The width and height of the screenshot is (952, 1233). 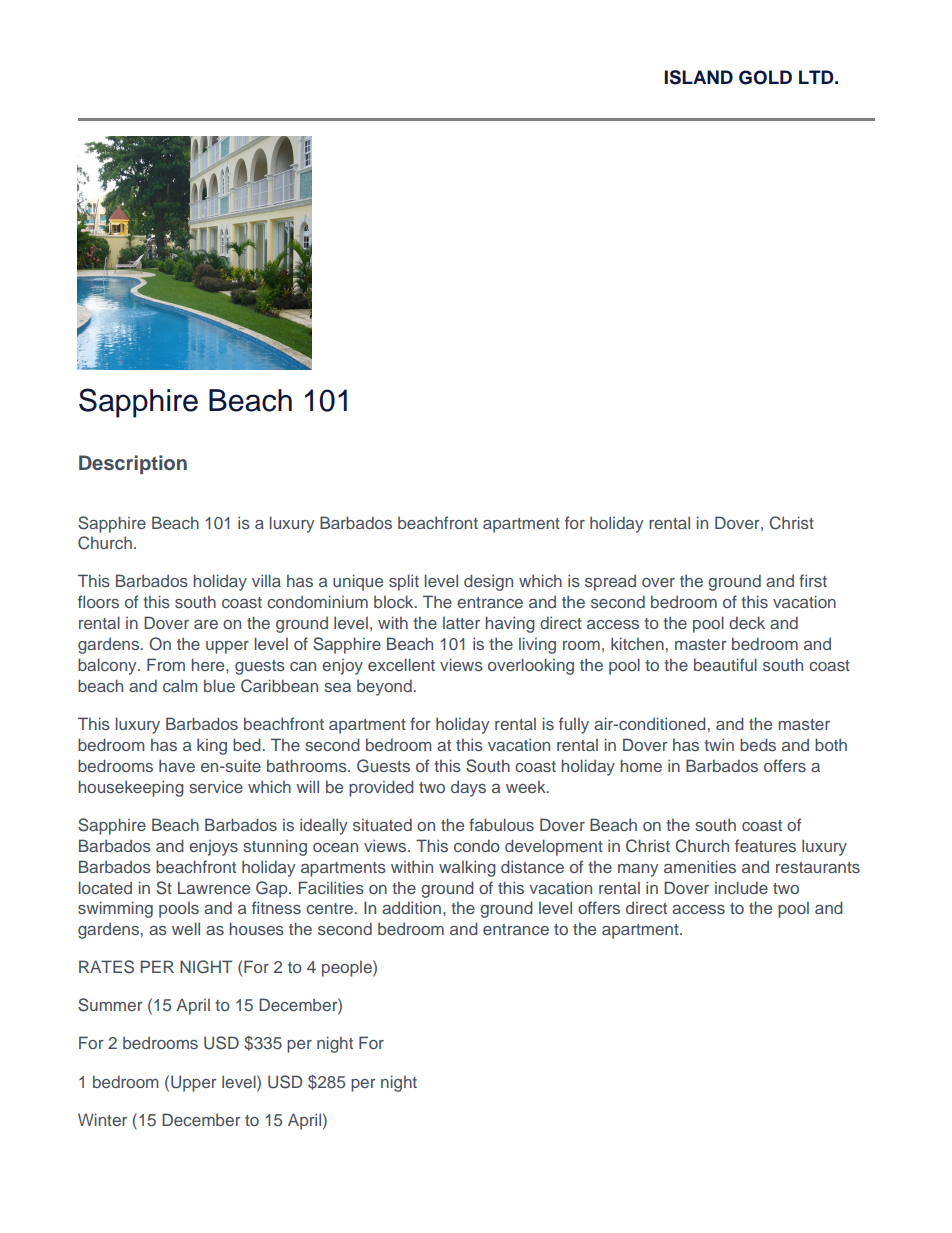 What do you see at coordinates (488, 582) in the screenshot?
I see `design` at bounding box center [488, 582].
